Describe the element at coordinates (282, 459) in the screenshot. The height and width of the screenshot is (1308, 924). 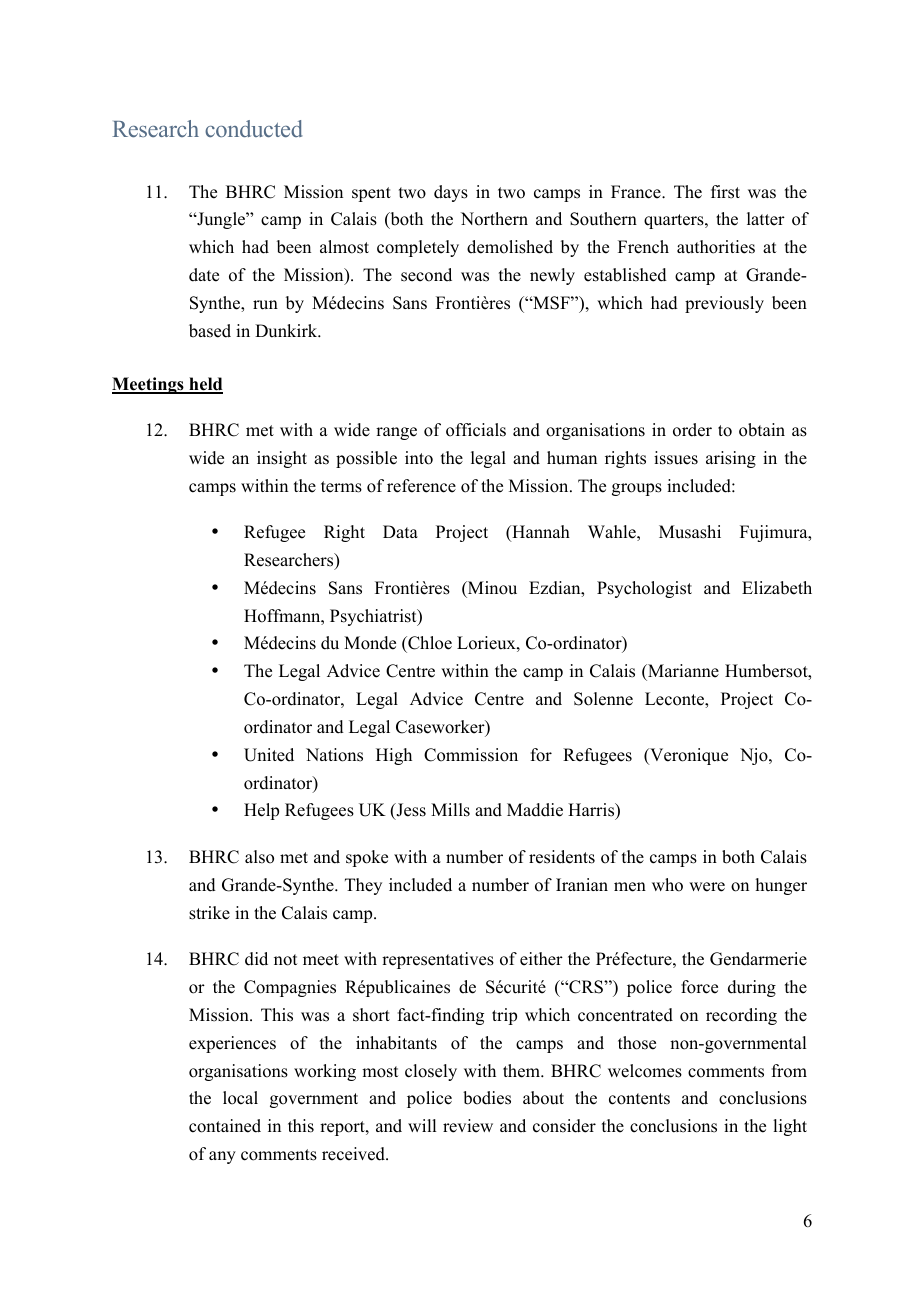
I see `insight` at that location.
